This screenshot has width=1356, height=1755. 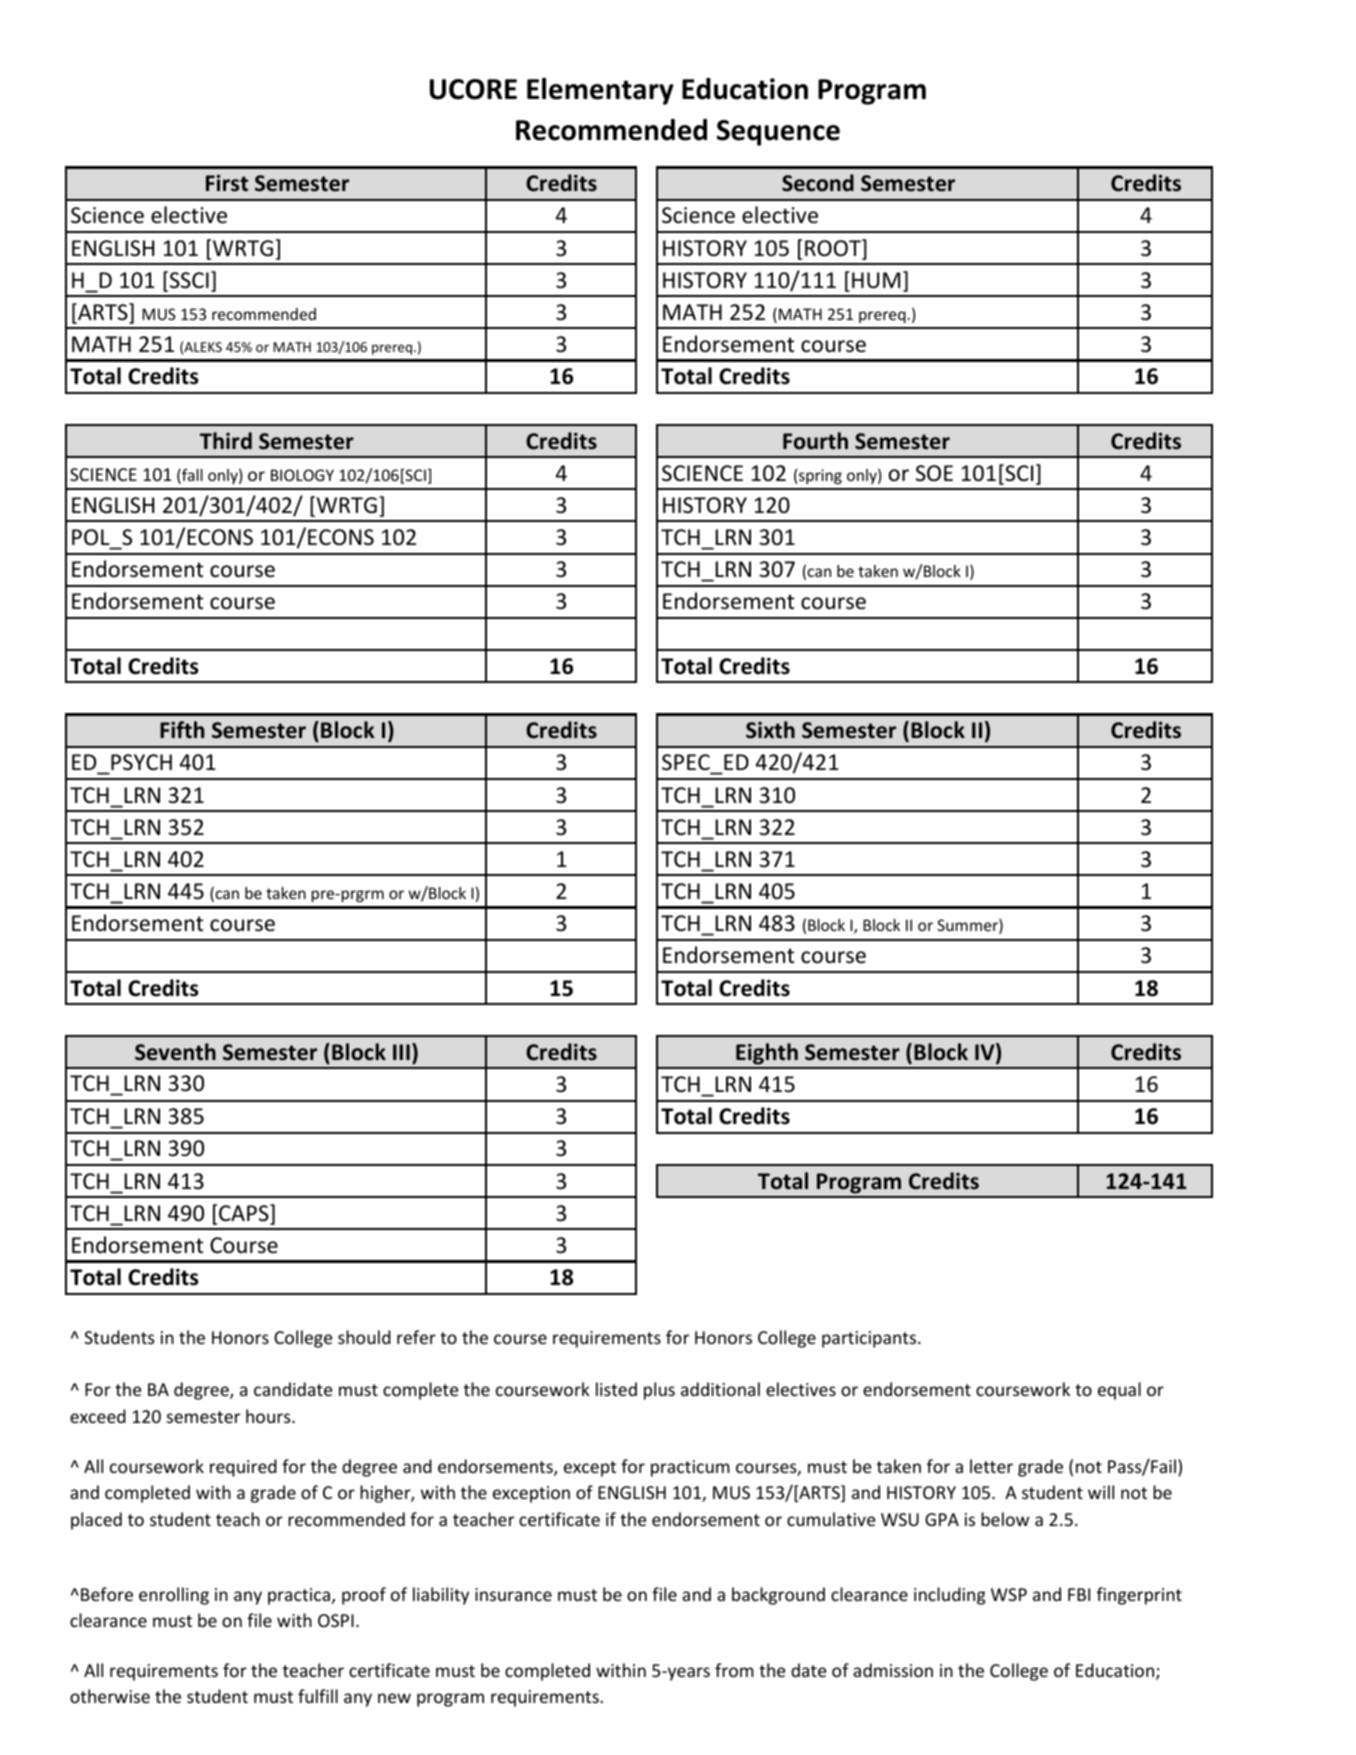 What do you see at coordinates (182, 729) in the screenshot?
I see `Fifth` at bounding box center [182, 729].
